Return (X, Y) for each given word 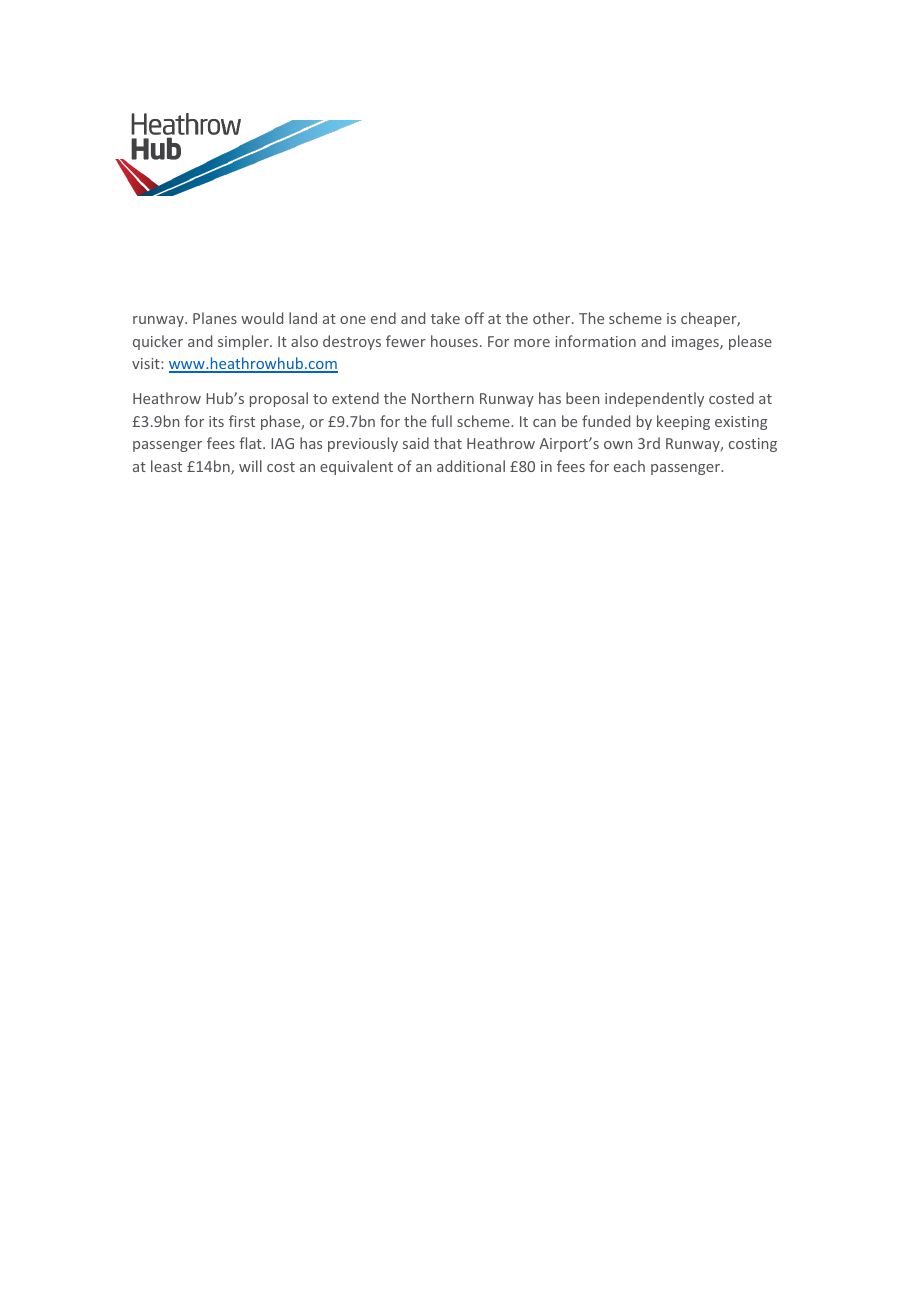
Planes (215, 318)
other (553, 318)
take (445, 318)
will (250, 466)
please (750, 342)
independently (654, 399)
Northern (443, 398)
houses (454, 341)
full (441, 421)
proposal (279, 399)
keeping (683, 422)
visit (147, 363)
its (216, 421)
